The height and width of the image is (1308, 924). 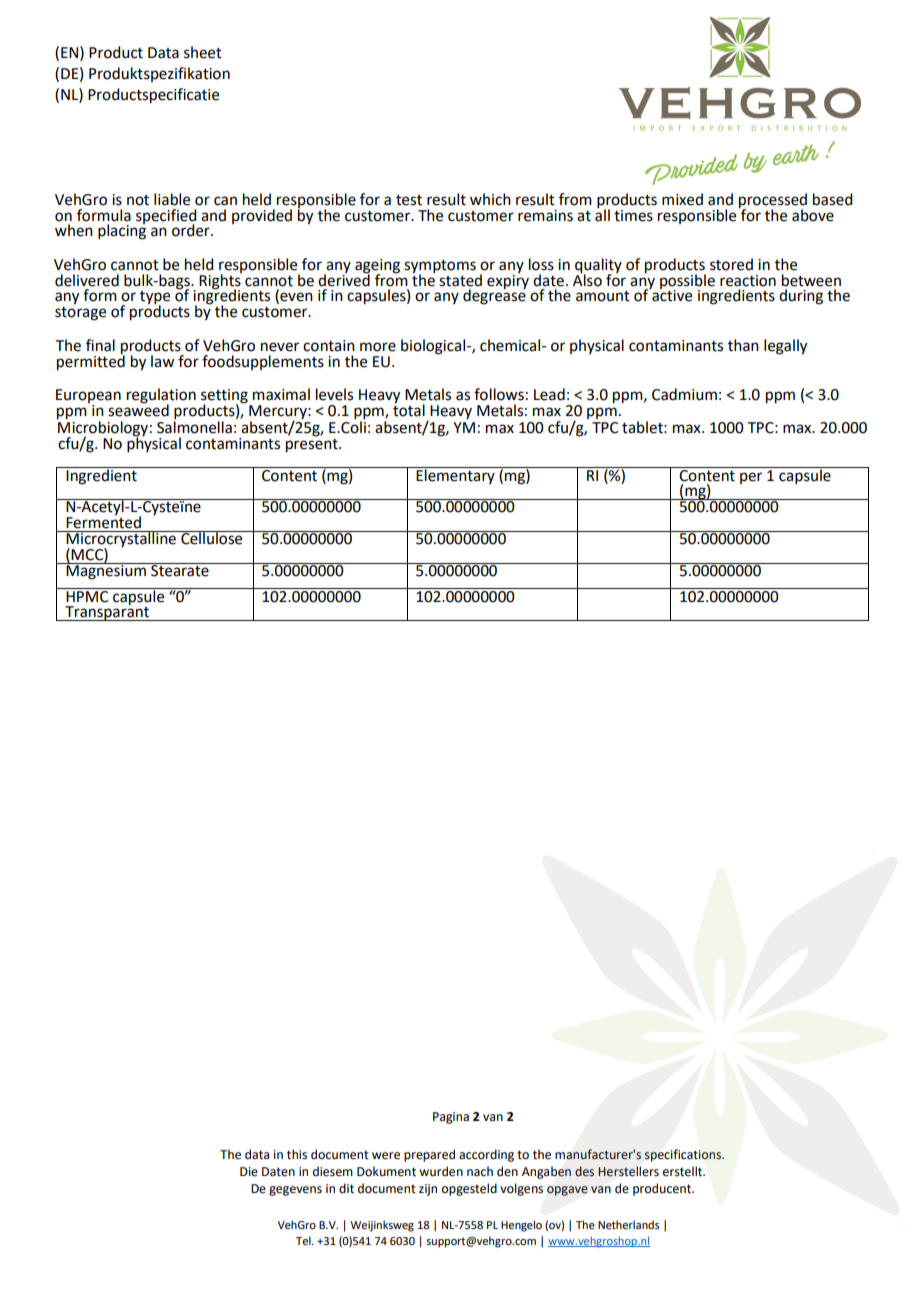 What do you see at coordinates (451, 1118) in the image?
I see `Pagina` at bounding box center [451, 1118].
